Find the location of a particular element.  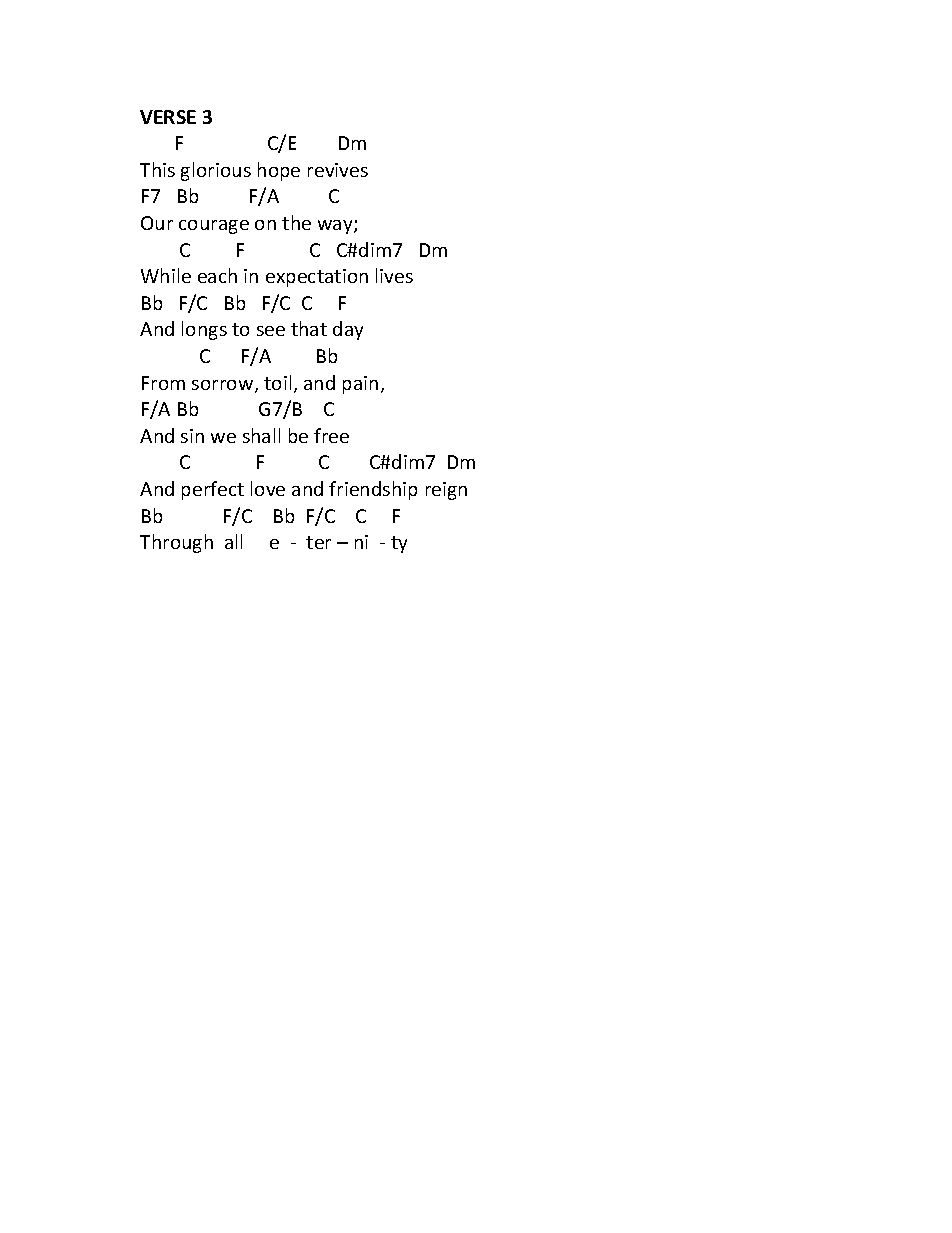

the is located at coordinates (296, 222).
